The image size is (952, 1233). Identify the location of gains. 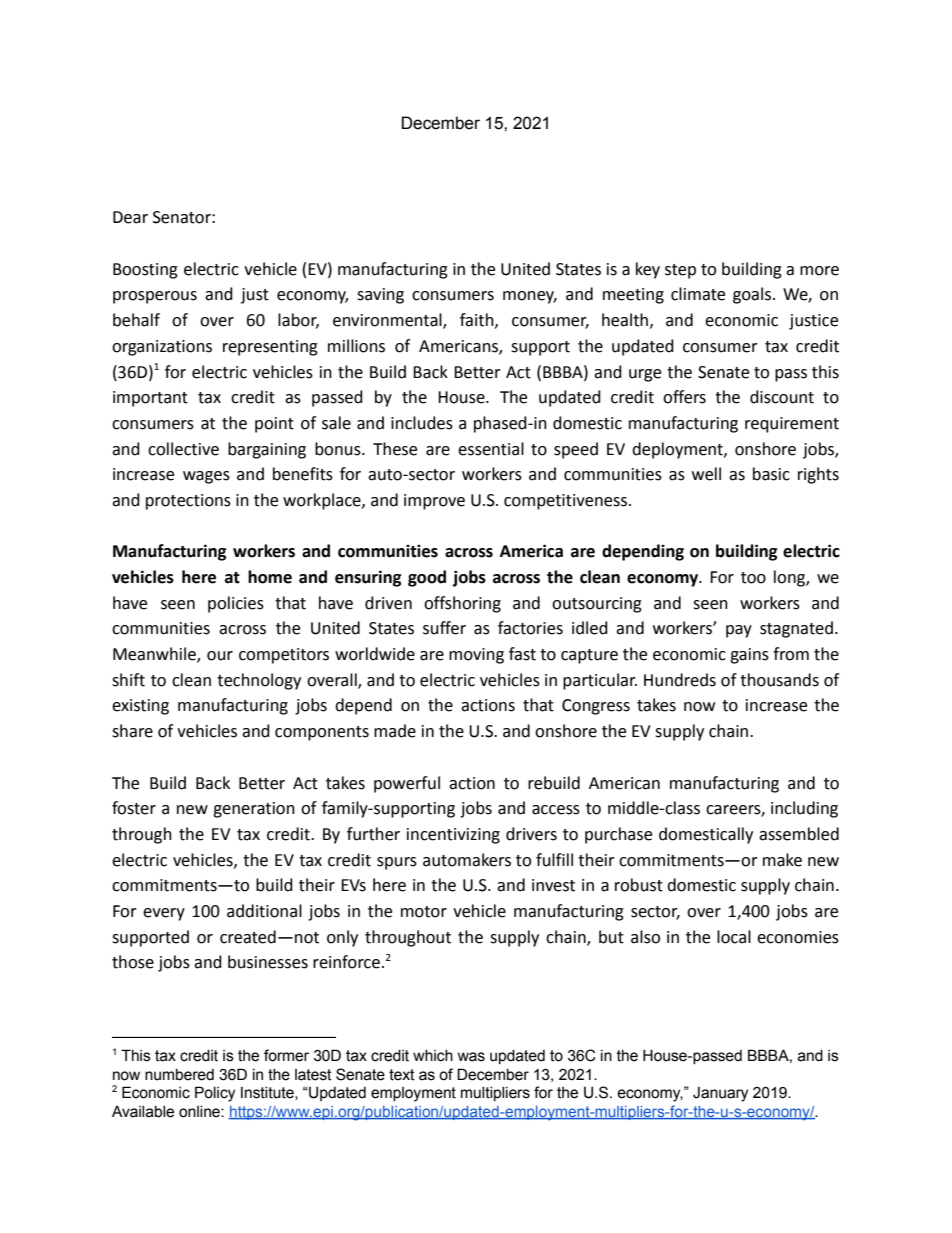
(749, 656).
